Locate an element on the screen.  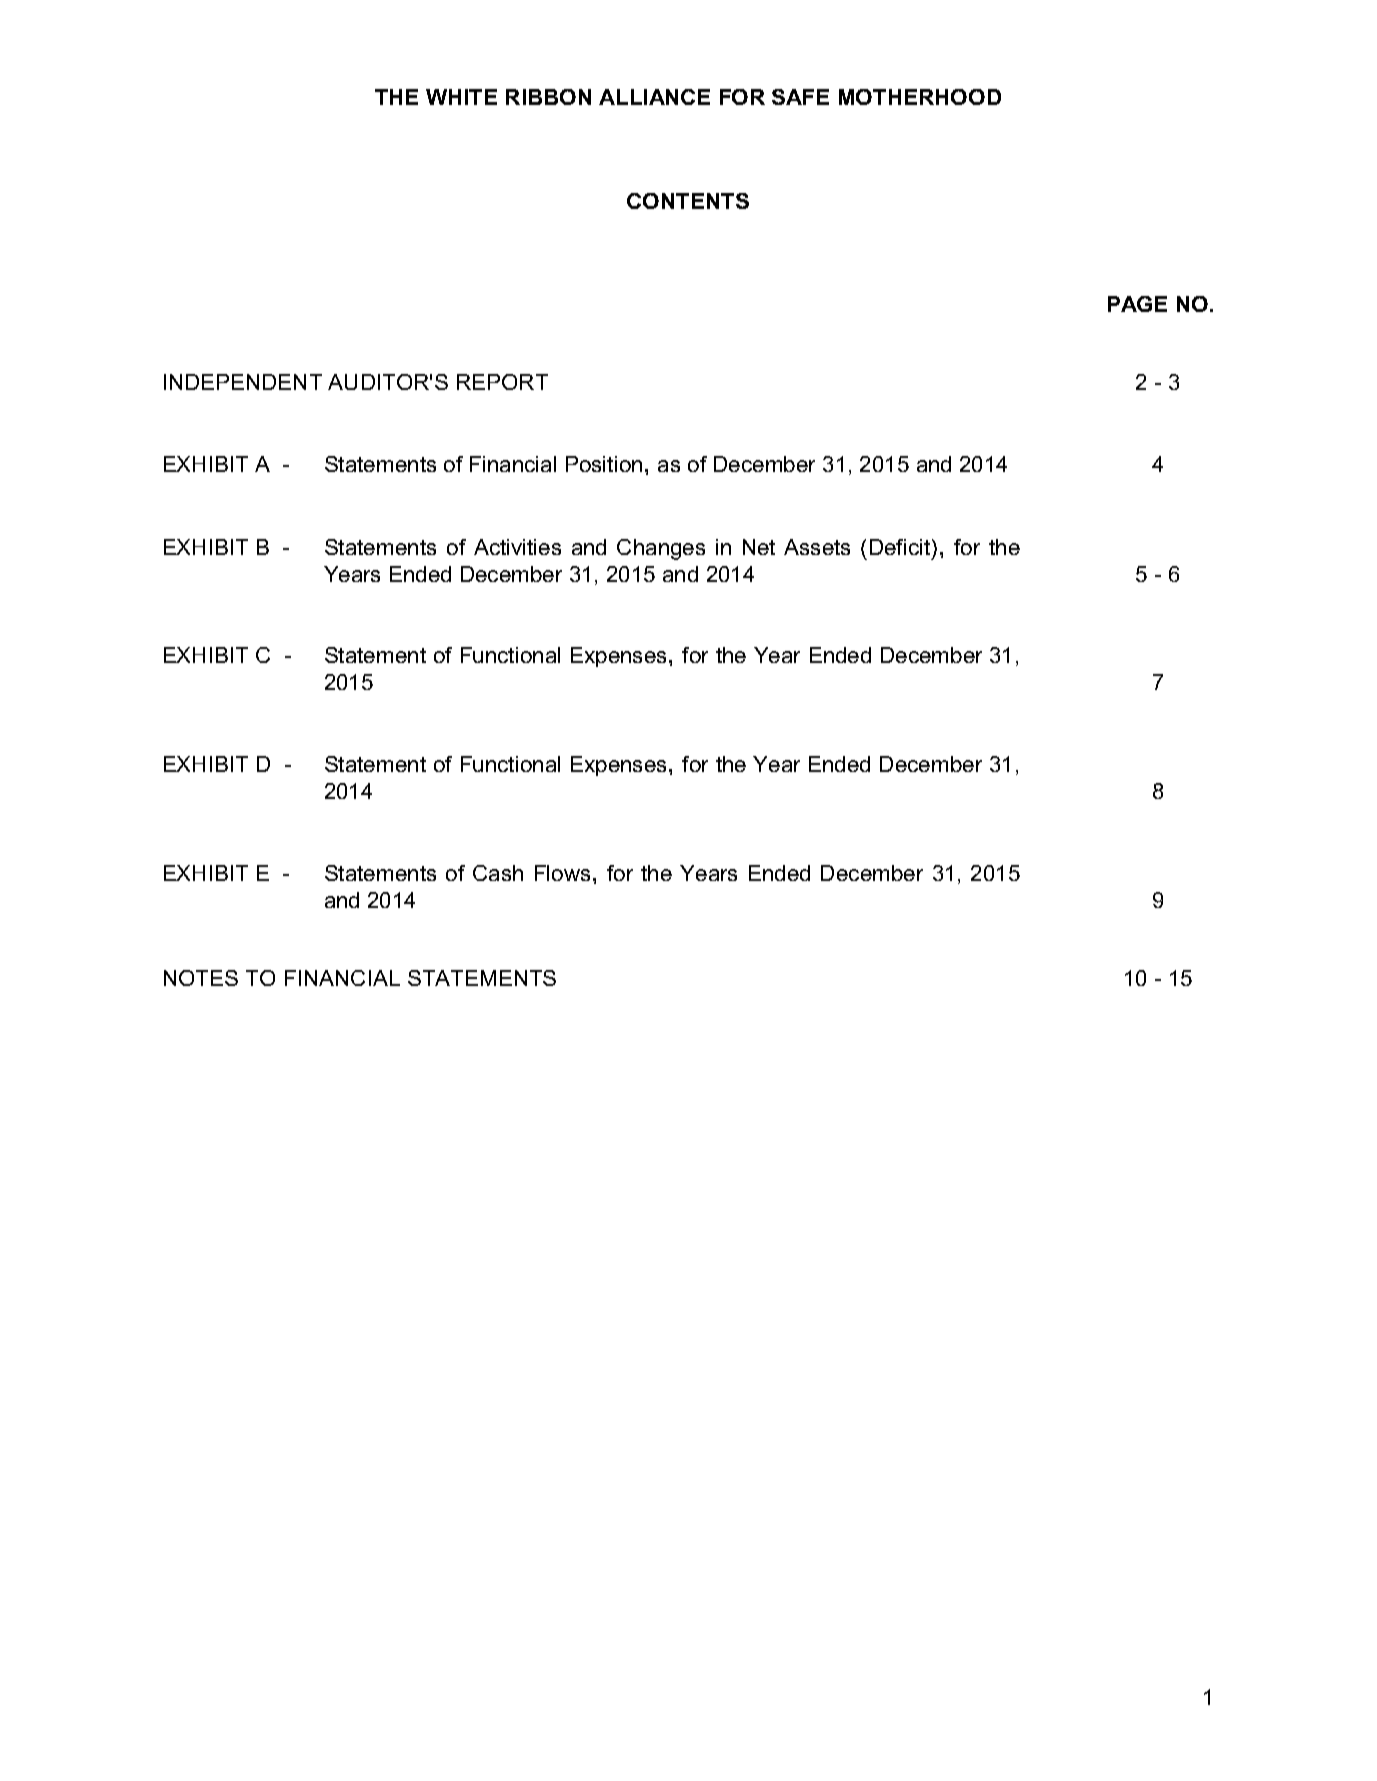
Changes is located at coordinates (661, 549).
